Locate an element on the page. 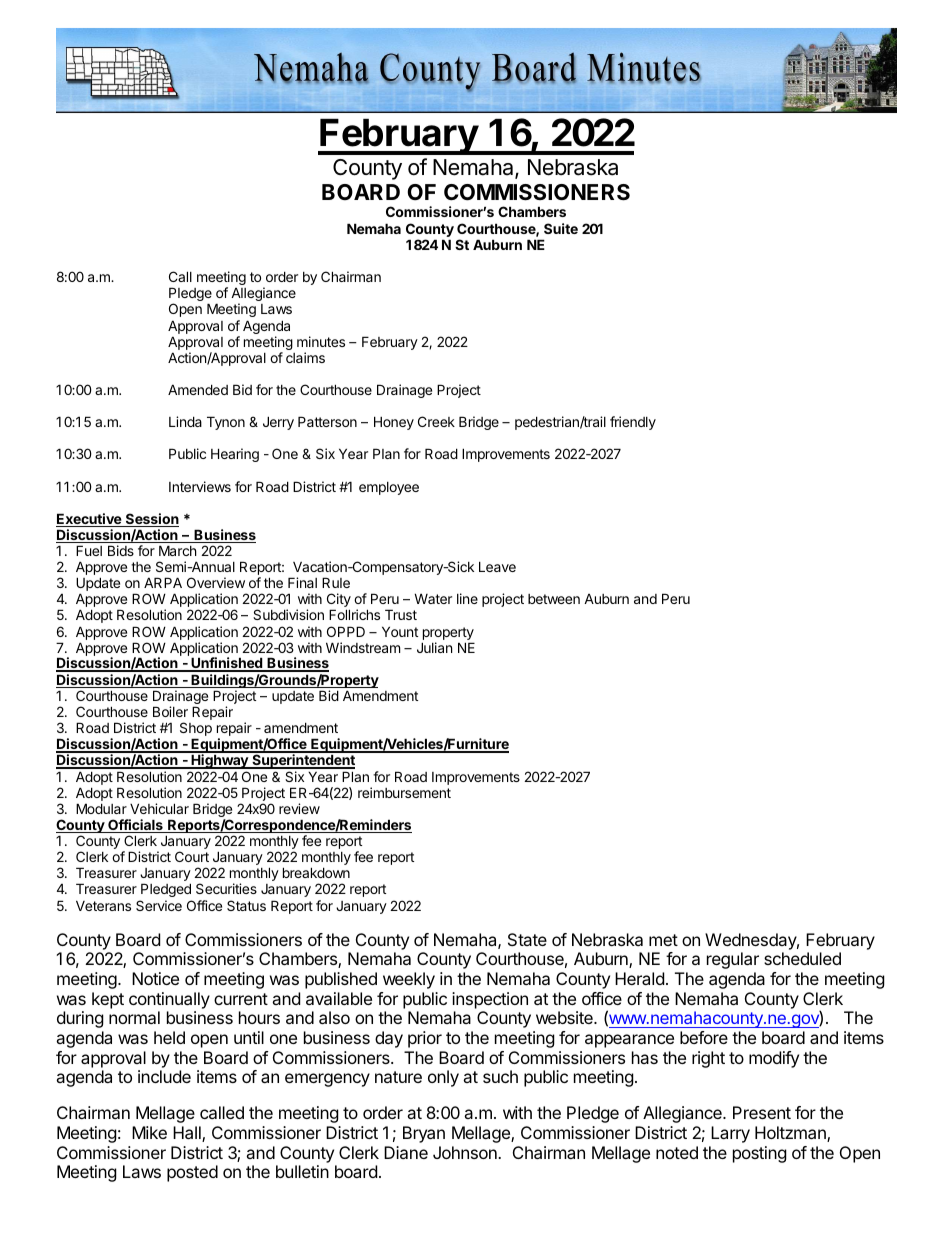 The height and width of the image is (1233, 952). between is located at coordinates (554, 599).
